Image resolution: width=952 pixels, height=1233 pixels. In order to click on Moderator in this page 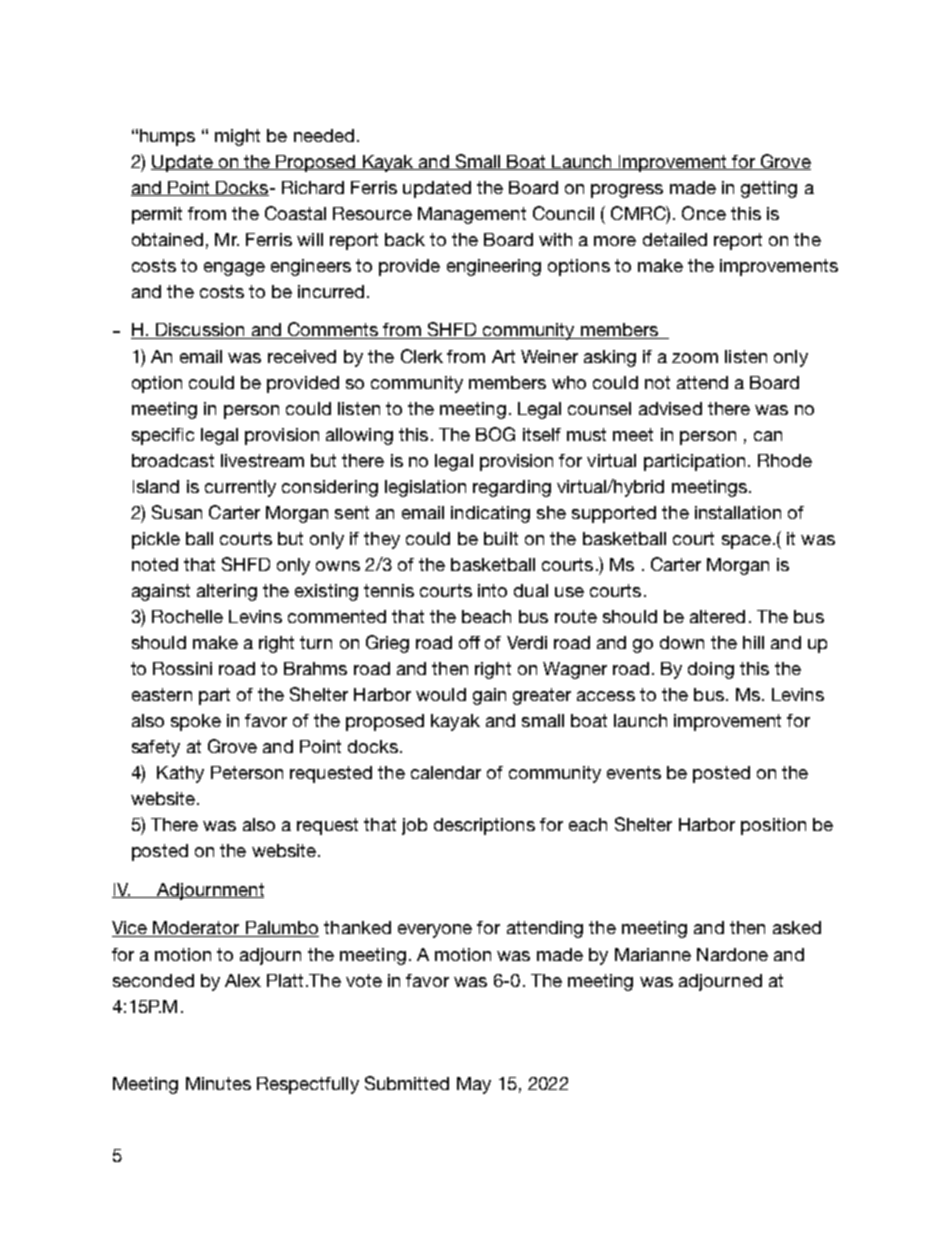, I will do `click(196, 929)`.
